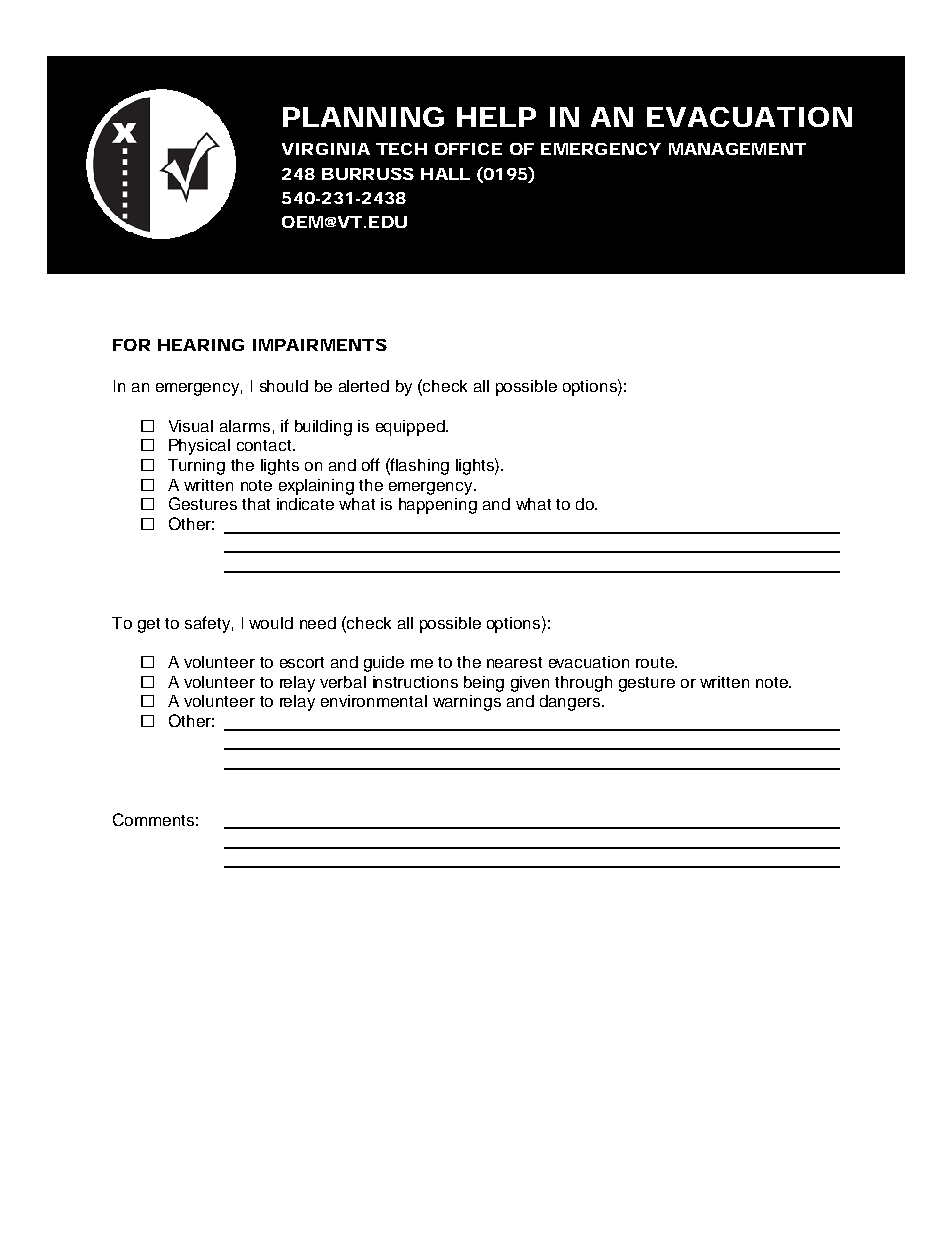  Describe the element at coordinates (737, 149) in the screenshot. I see `MANAGEMENT` at that location.
